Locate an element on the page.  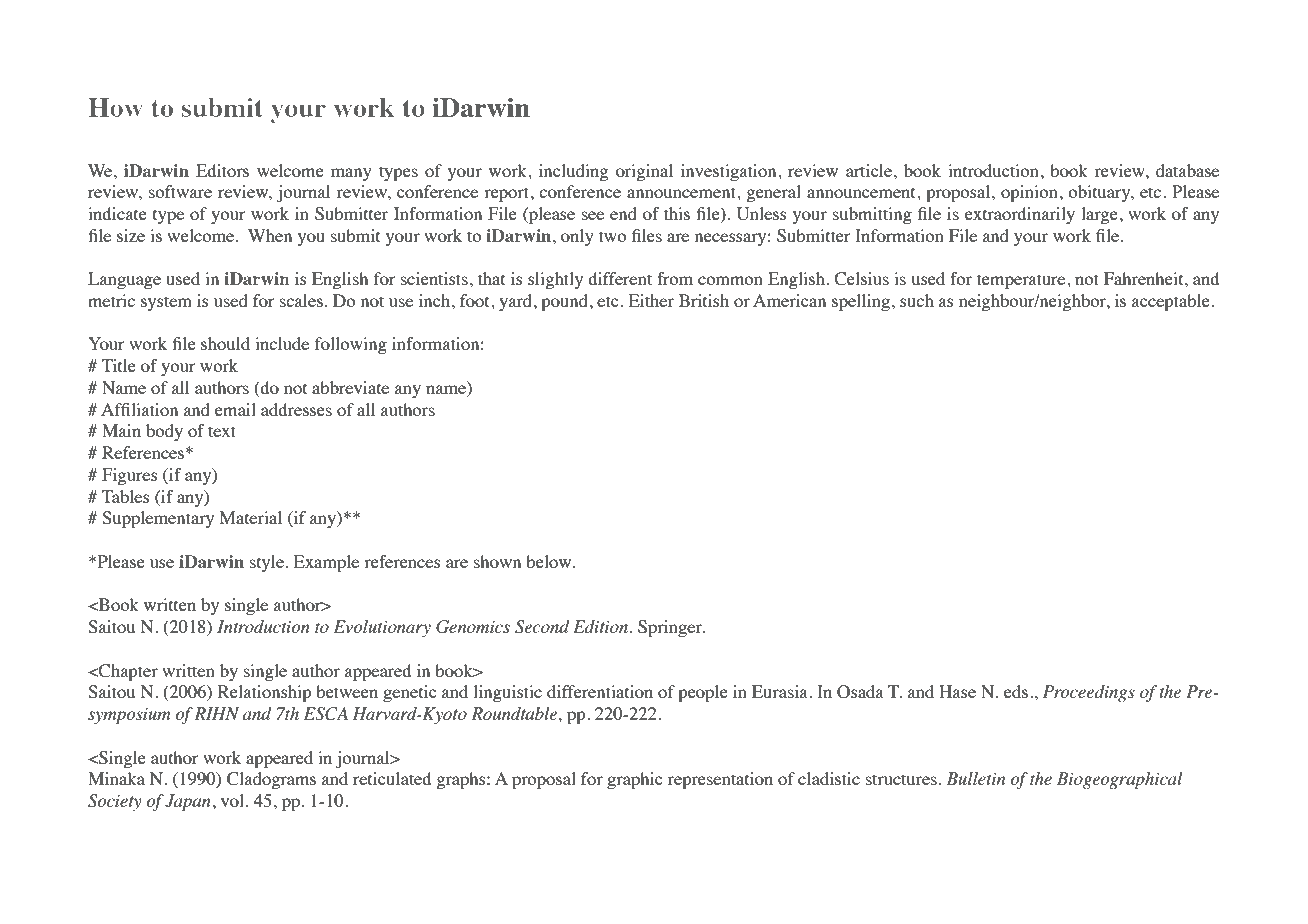
original is located at coordinates (644, 172).
